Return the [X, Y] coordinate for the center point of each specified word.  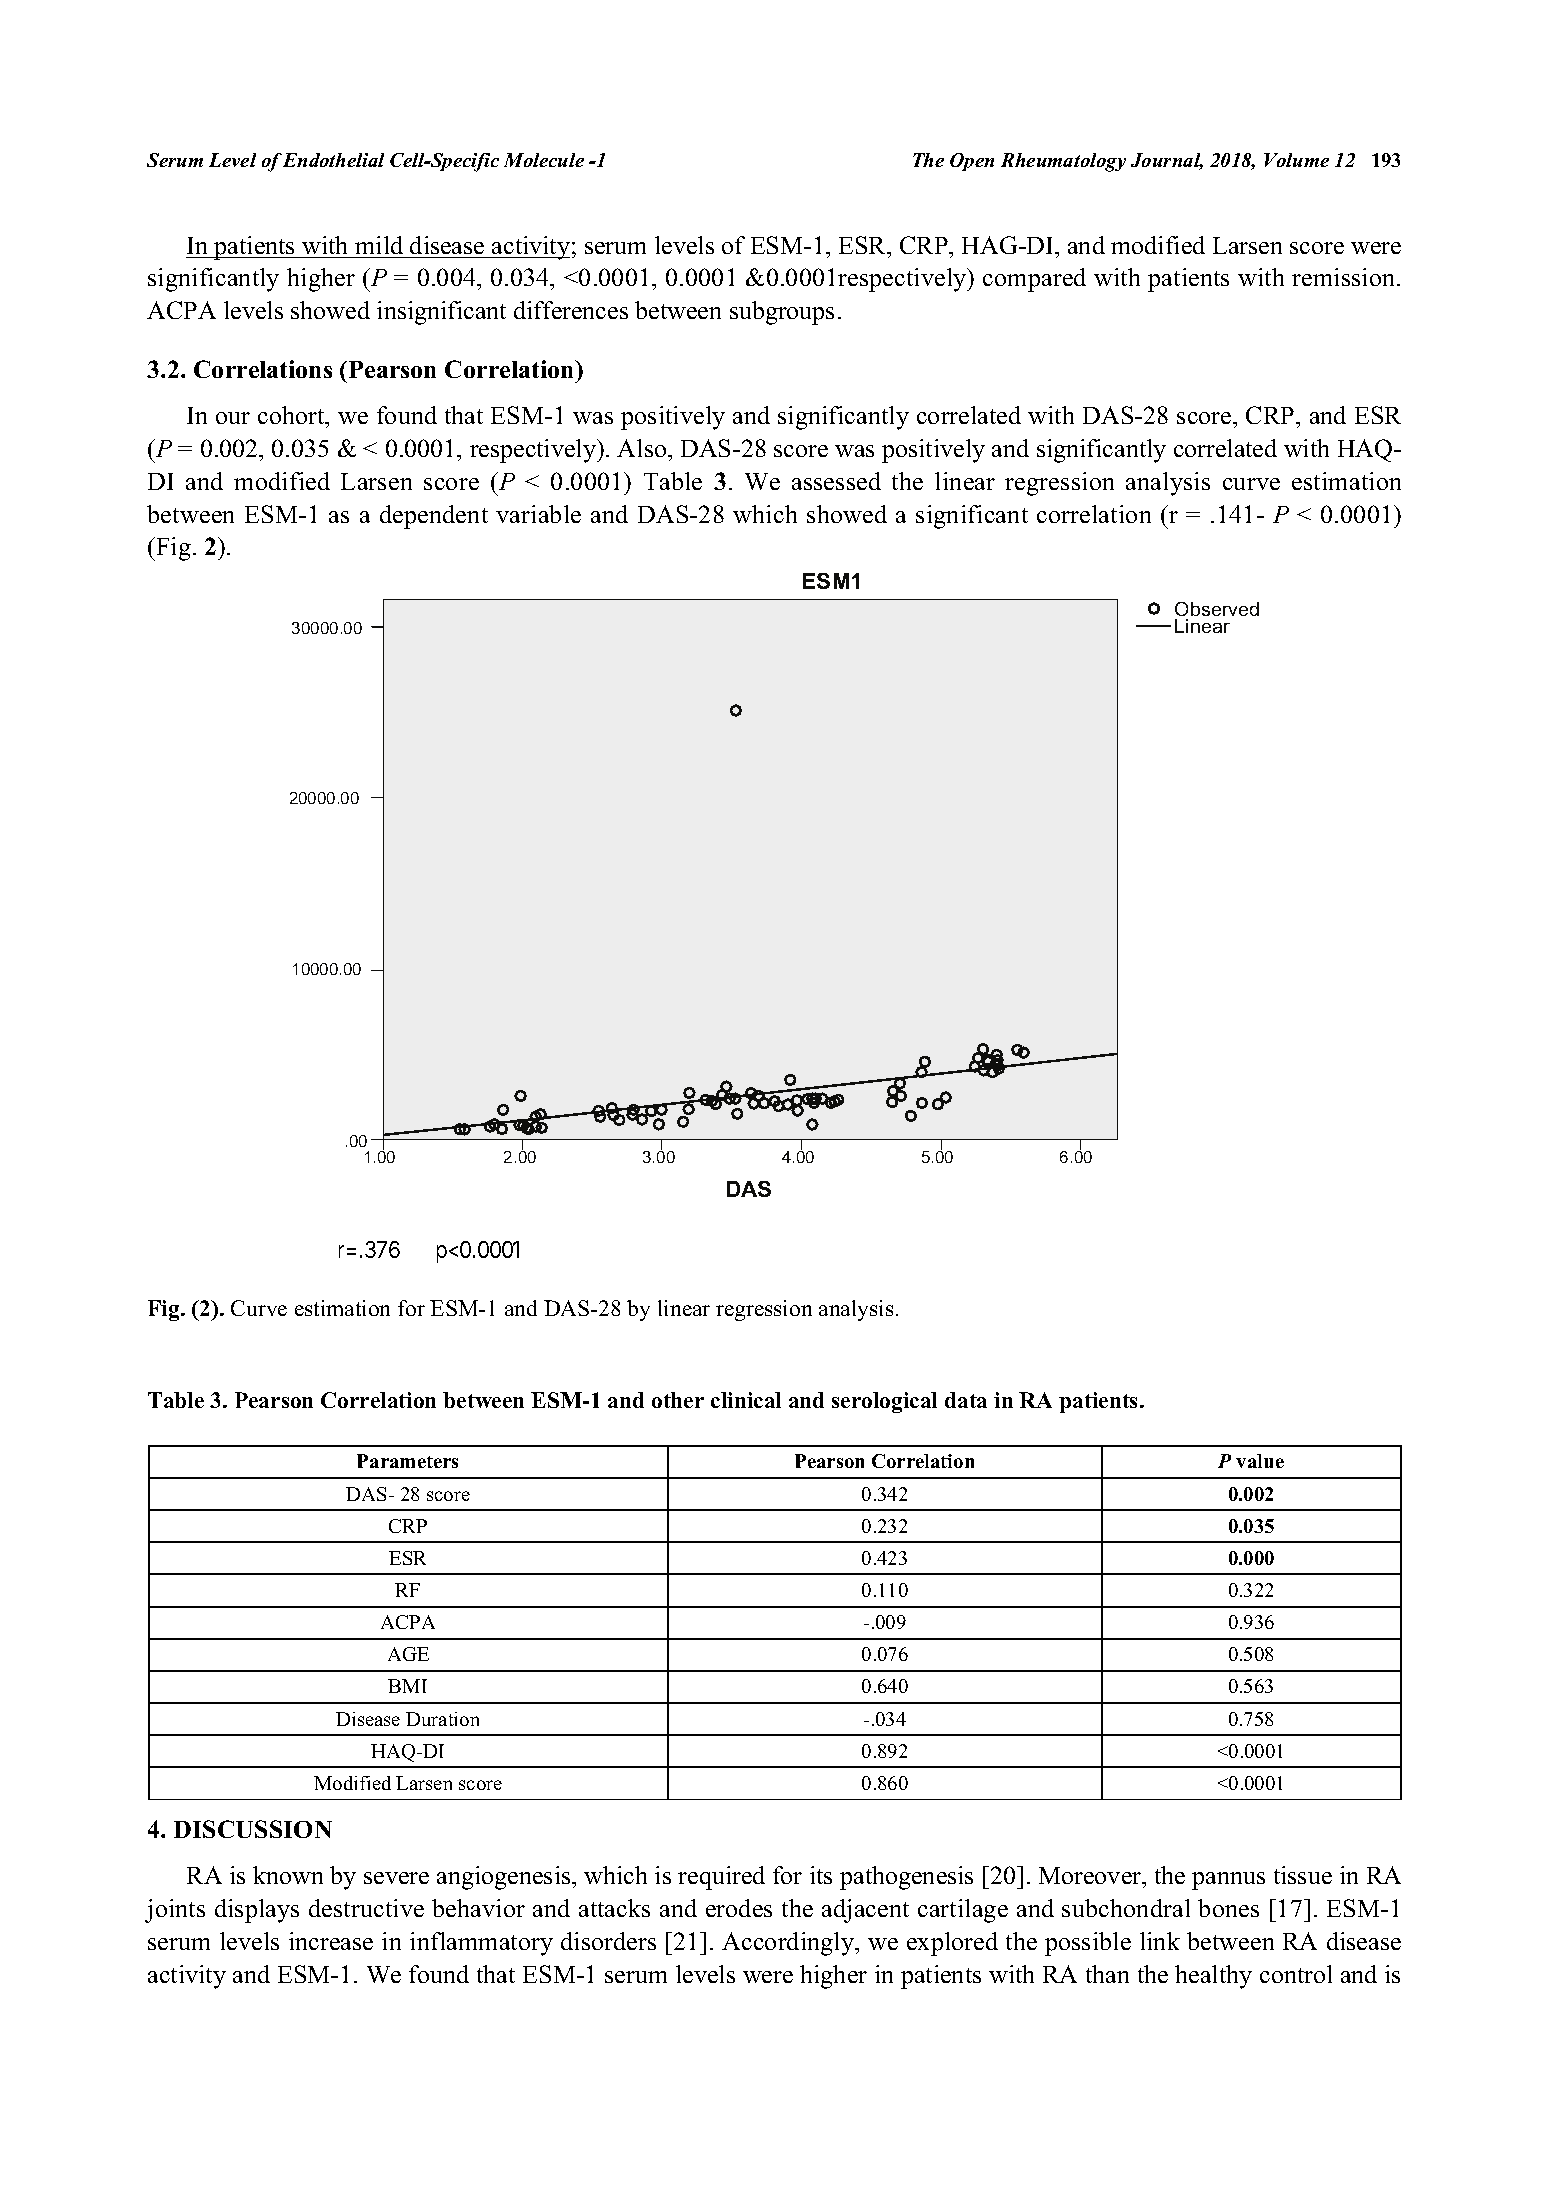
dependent [434, 517]
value [1260, 1461]
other [678, 1400]
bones [1228, 1908]
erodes [739, 1908]
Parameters [407, 1461]
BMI [407, 1686]
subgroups [782, 313]
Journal [1167, 161]
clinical [746, 1400]
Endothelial [333, 160]
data [966, 1400]
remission [1345, 277]
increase [331, 1941]
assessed [836, 481]
